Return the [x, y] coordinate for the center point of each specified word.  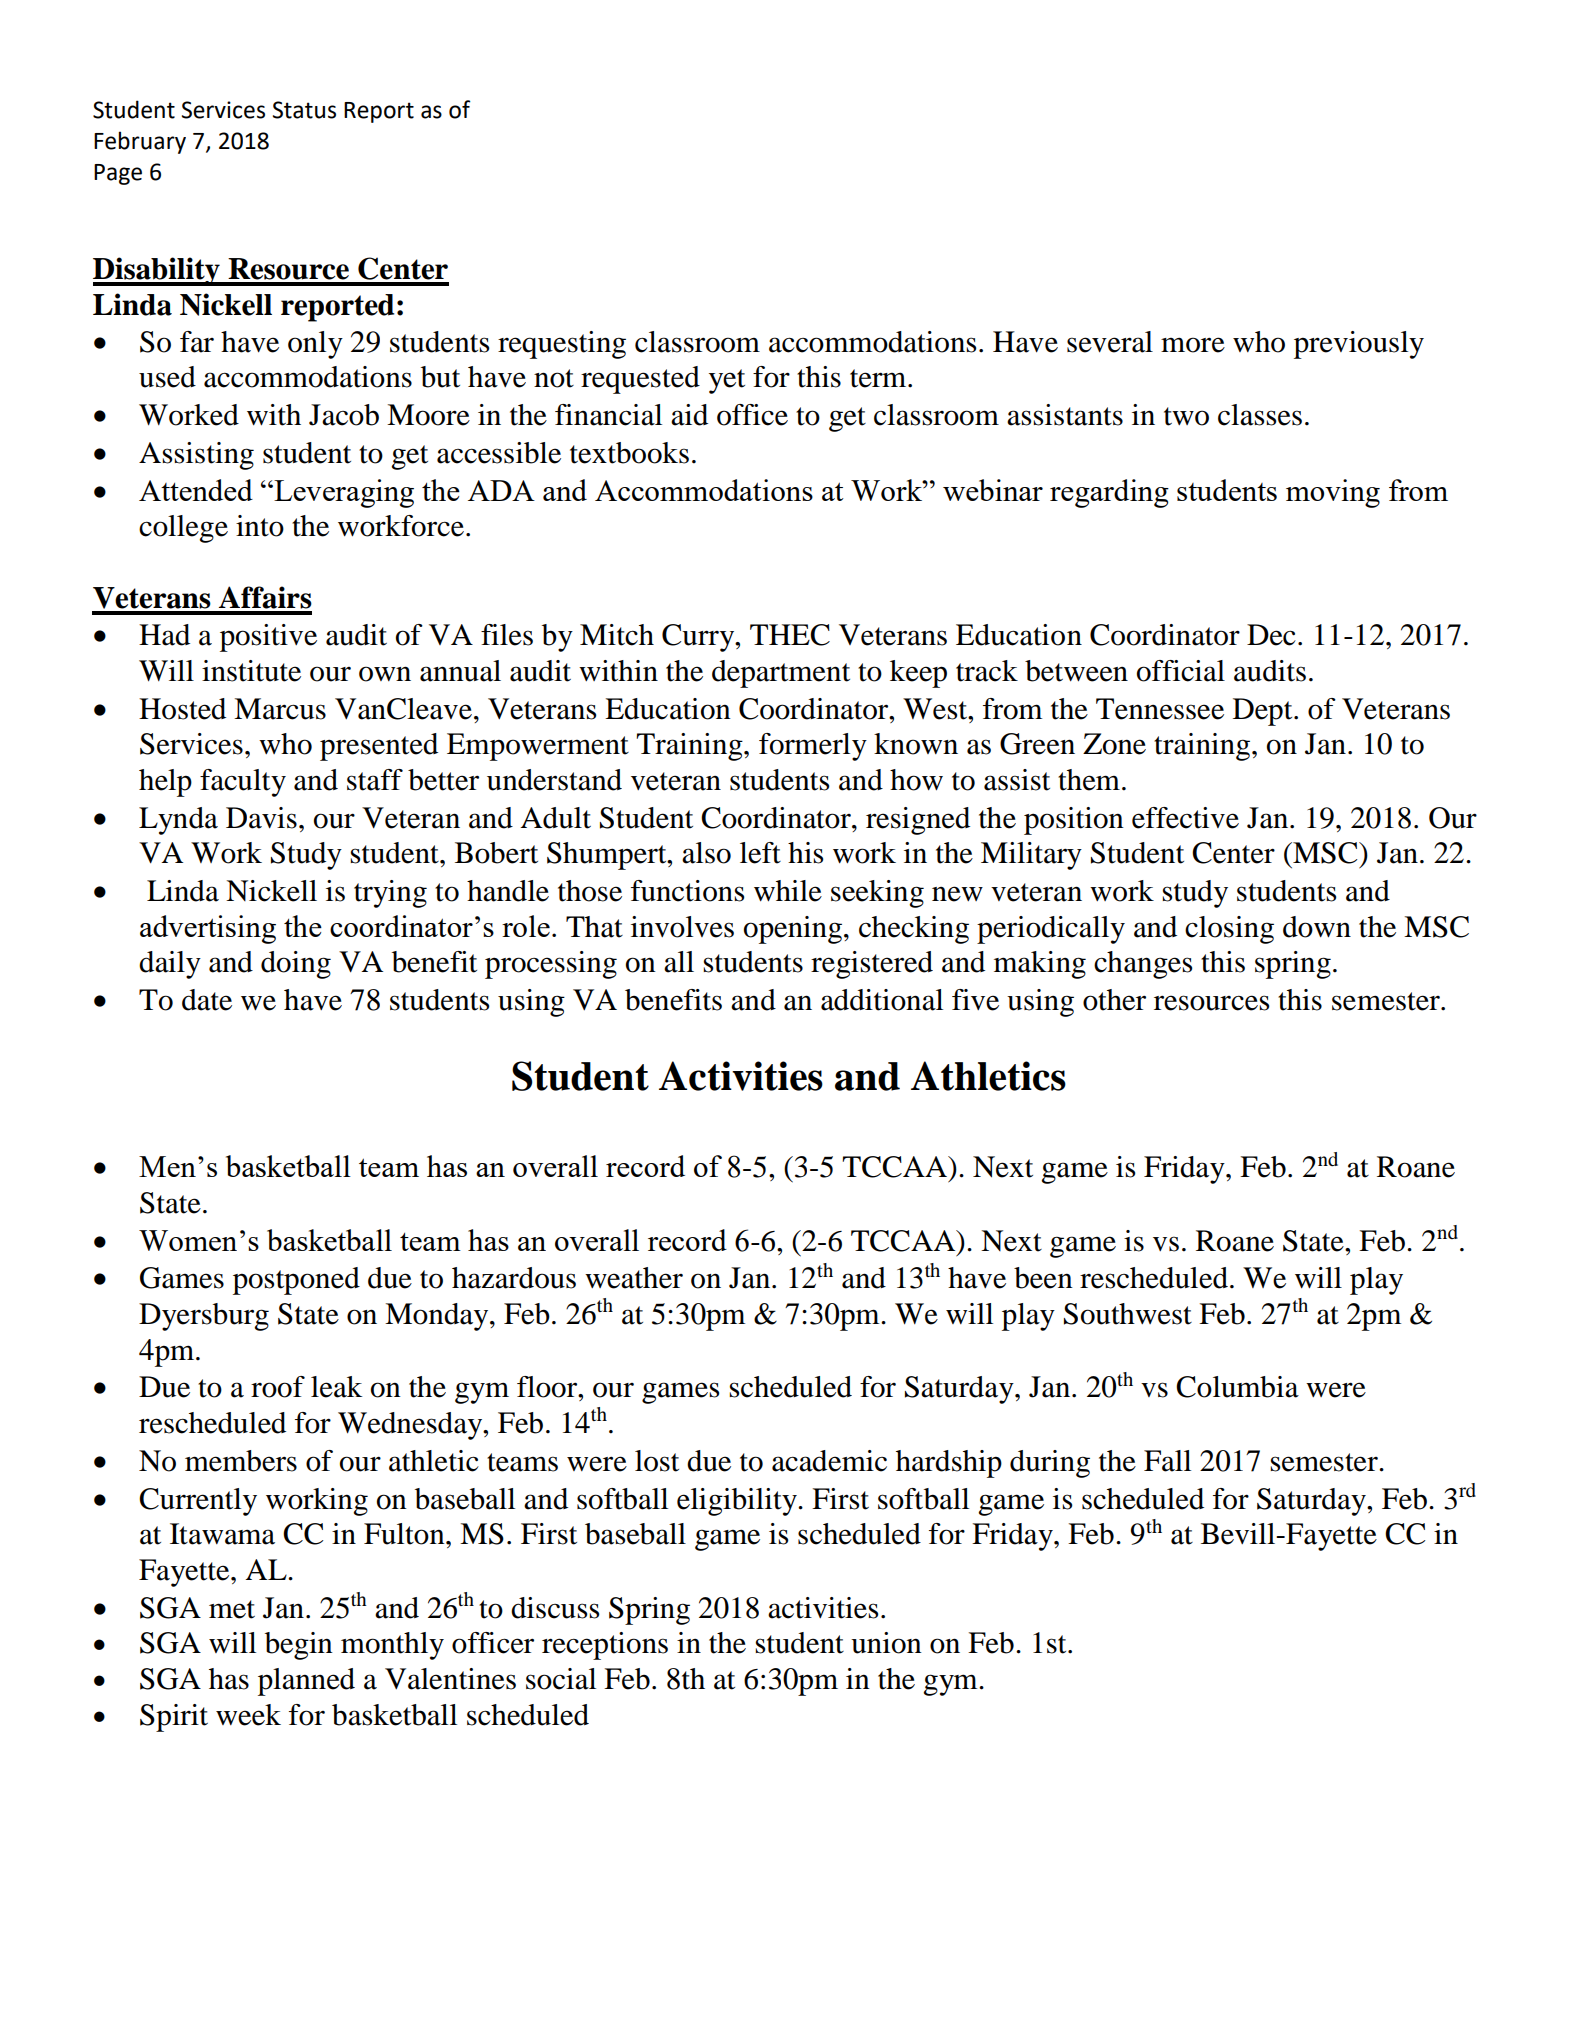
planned [306, 1682]
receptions [605, 1646]
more [1193, 345]
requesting [562, 345]
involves [682, 927]
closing [1229, 930]
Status [304, 110]
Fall [1167, 1461]
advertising [208, 929]
